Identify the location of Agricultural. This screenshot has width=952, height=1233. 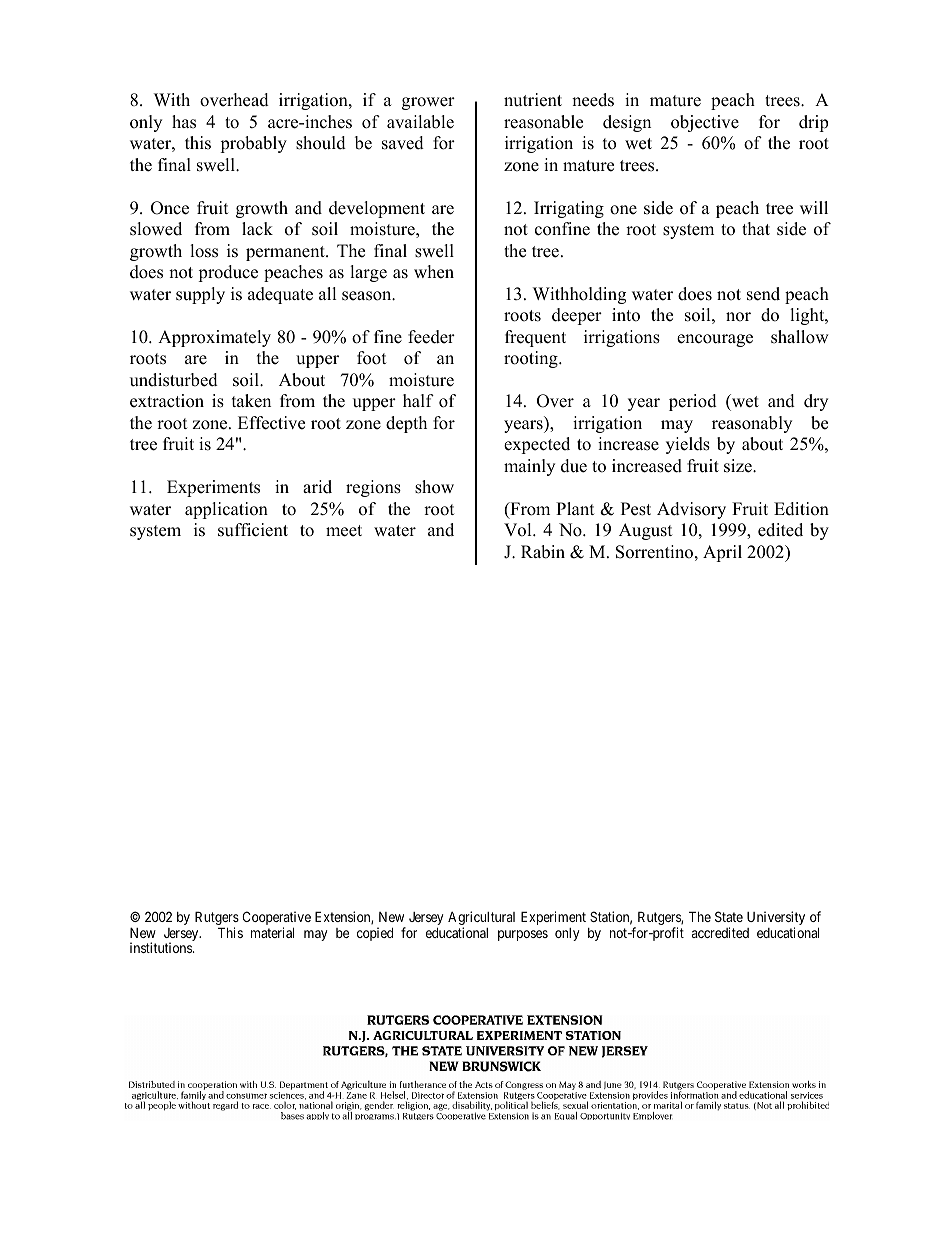
(481, 919).
